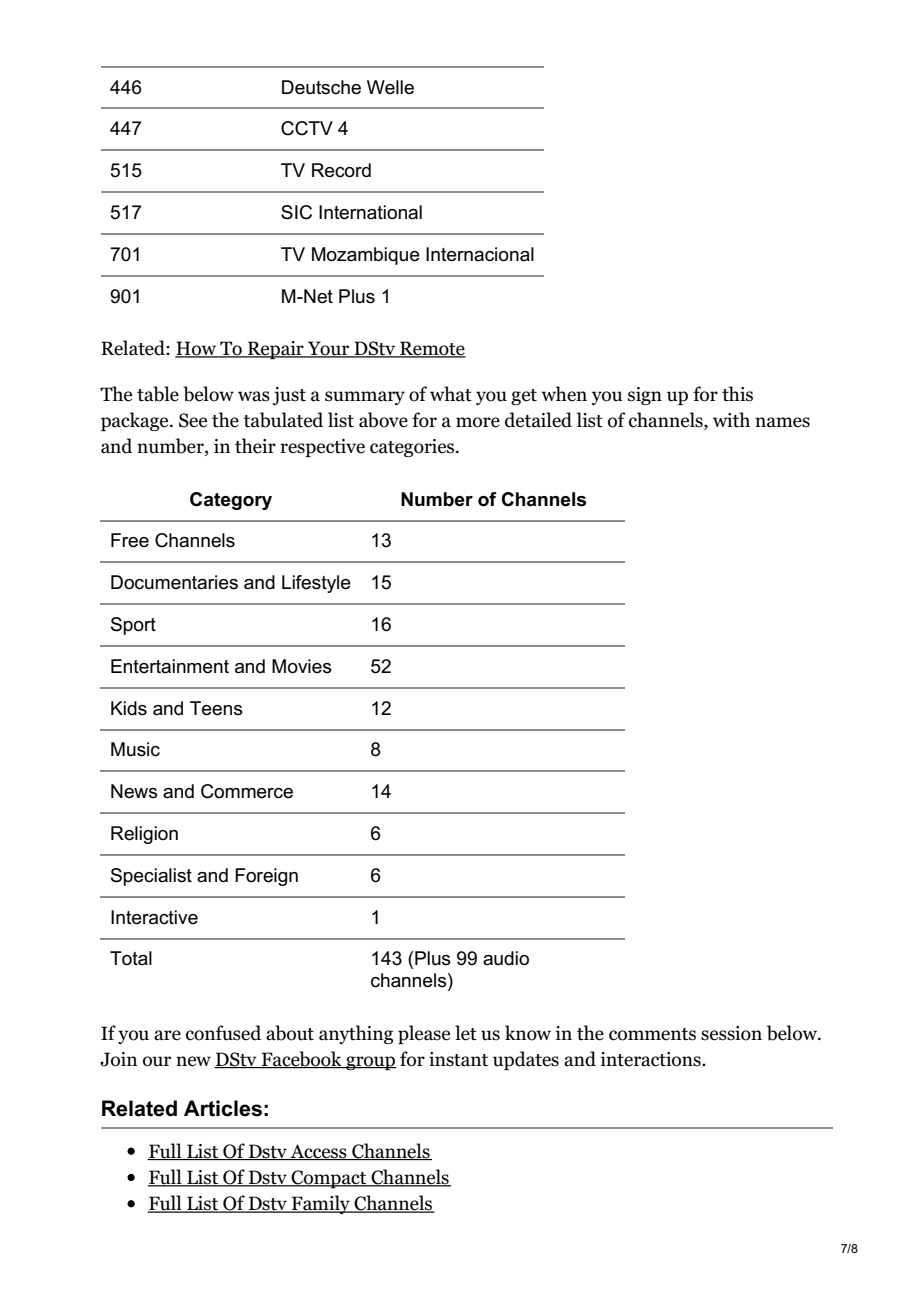 The width and height of the document is (924, 1308). Describe the element at coordinates (731, 420) in the document. I see `with` at that location.
